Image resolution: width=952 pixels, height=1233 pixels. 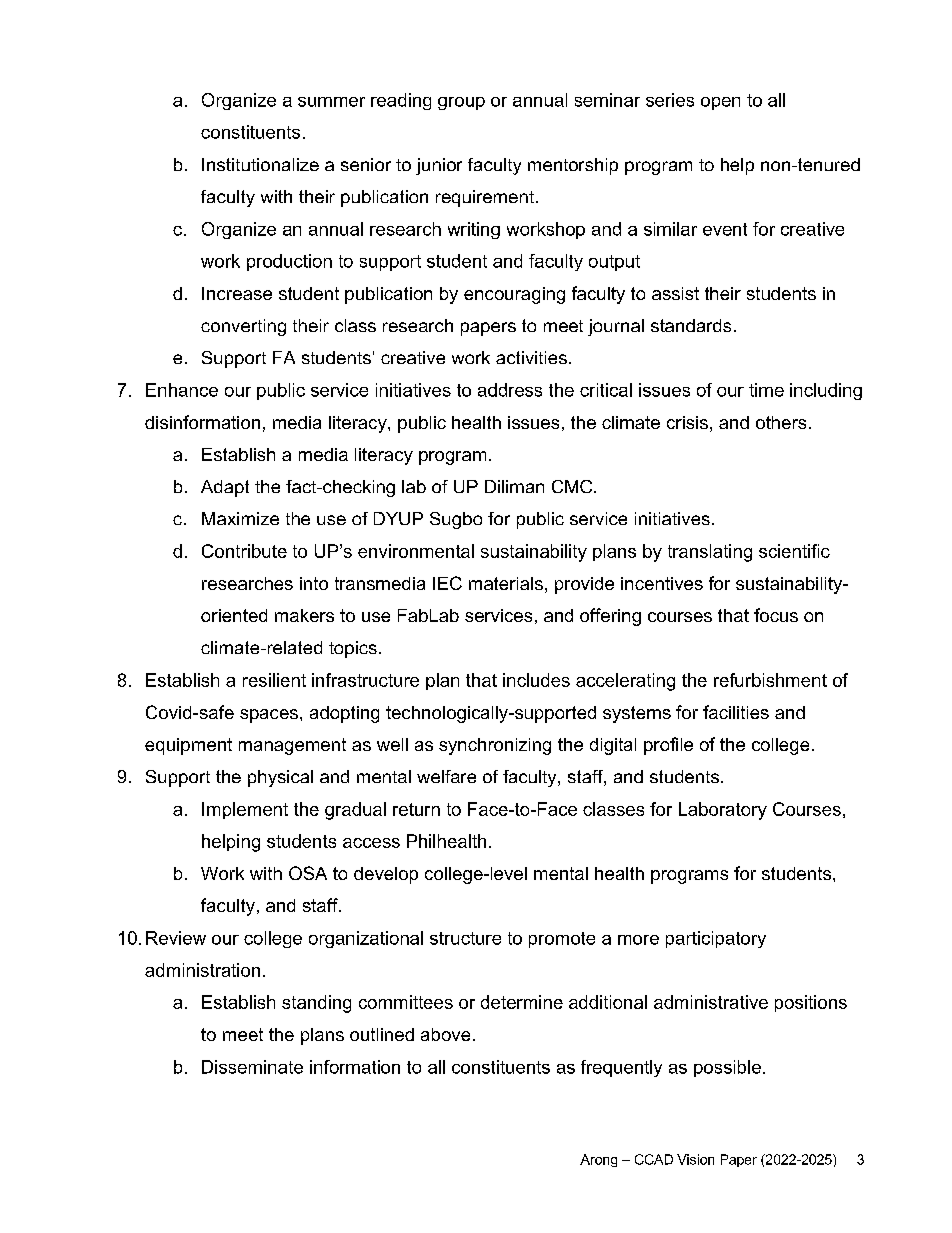 What do you see at coordinates (445, 1034) in the screenshot?
I see `above` at bounding box center [445, 1034].
